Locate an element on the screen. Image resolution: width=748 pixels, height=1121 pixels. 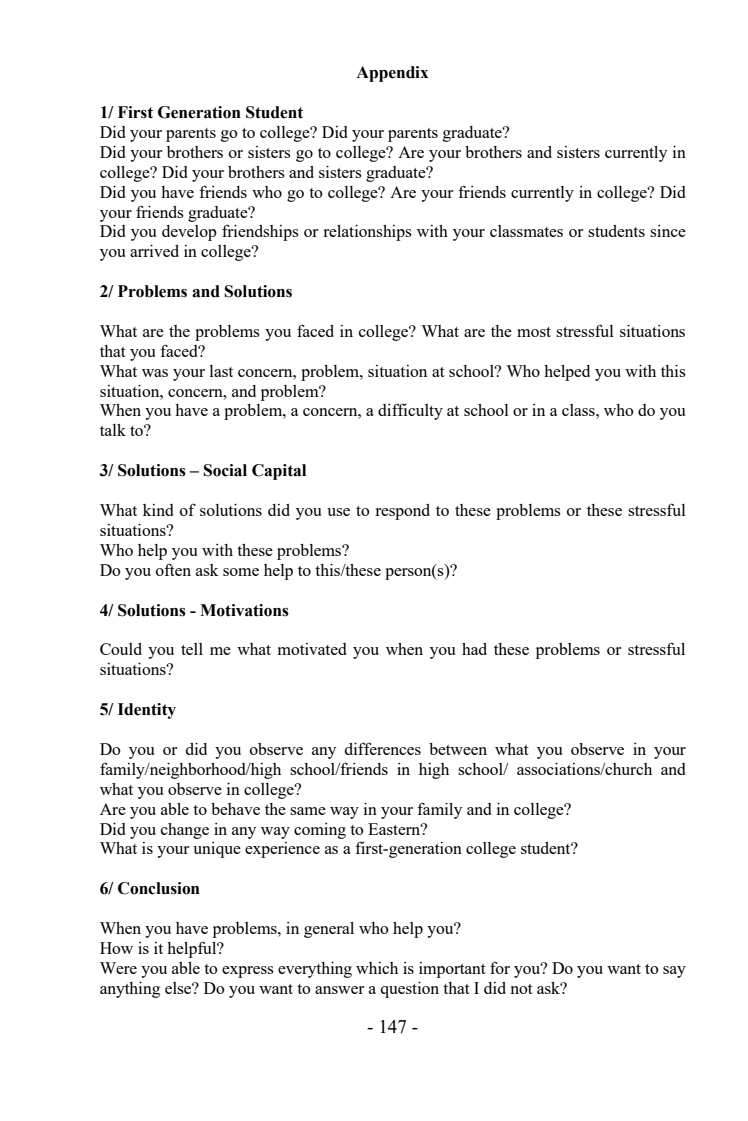
develop is located at coordinates (189, 233).
